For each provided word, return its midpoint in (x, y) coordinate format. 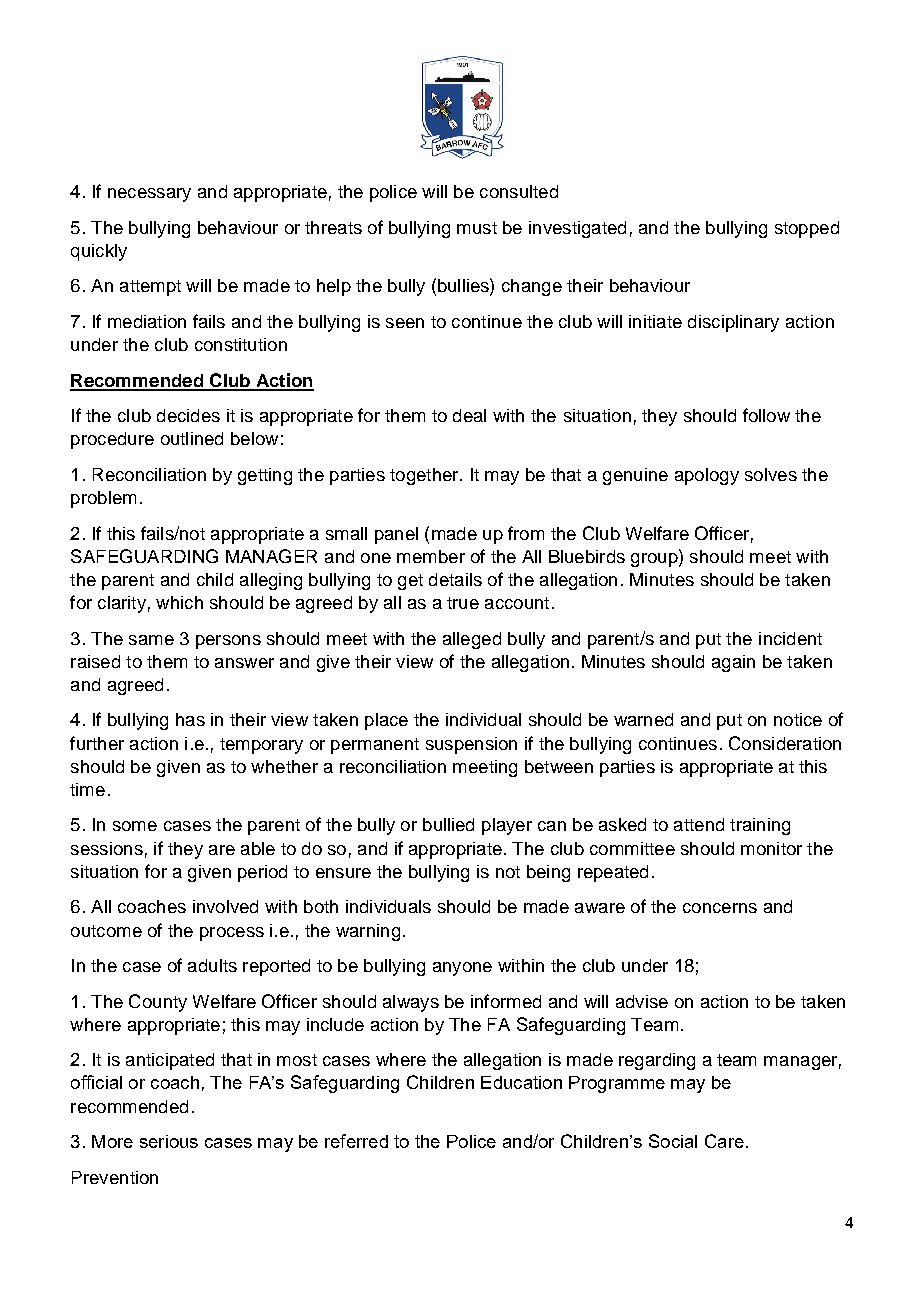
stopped (807, 229)
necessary (149, 195)
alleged (472, 640)
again (733, 663)
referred (356, 1141)
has (190, 719)
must (477, 228)
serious (169, 1141)
